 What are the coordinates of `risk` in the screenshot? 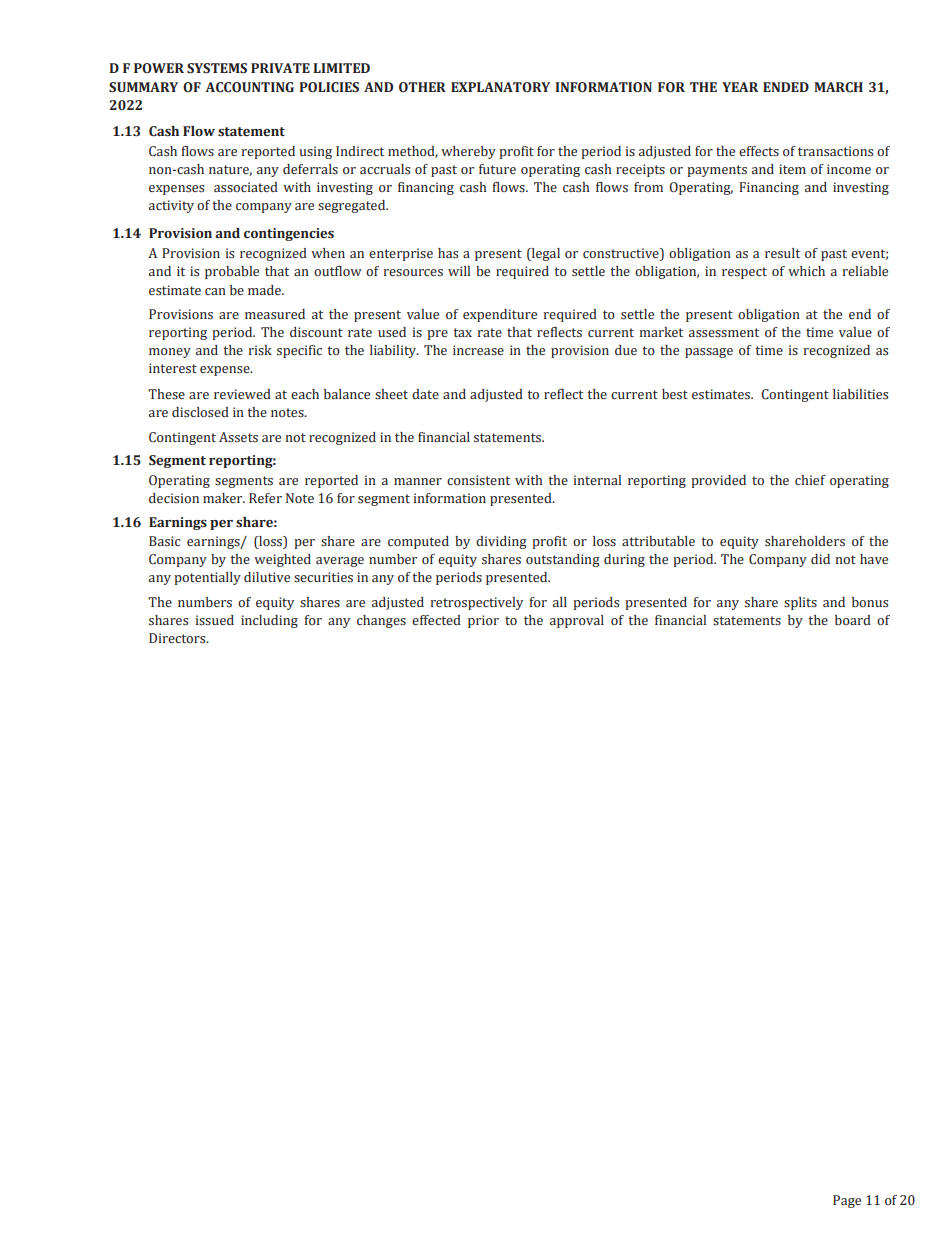 It's located at (260, 350).
